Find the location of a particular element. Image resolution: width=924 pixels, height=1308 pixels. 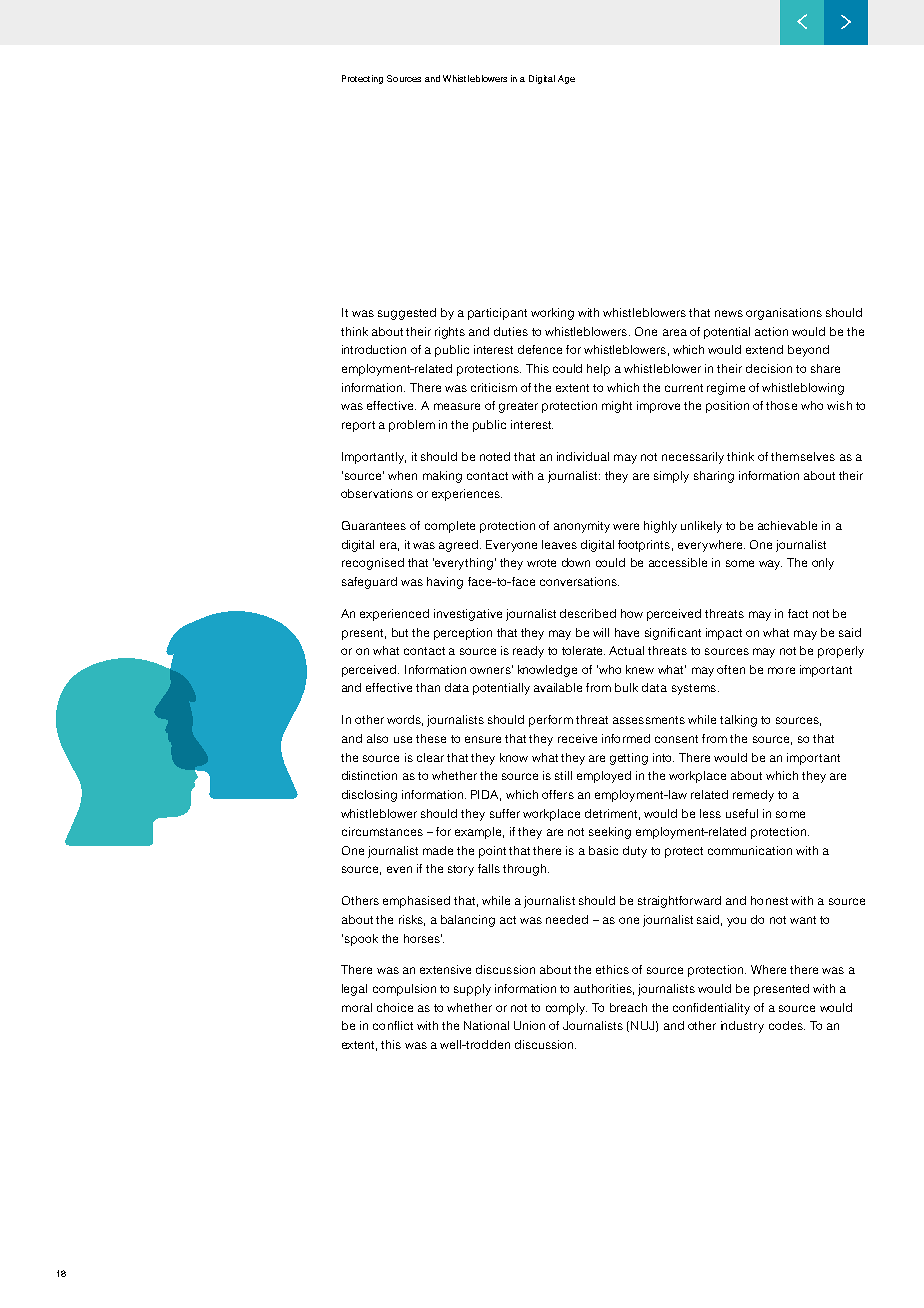

working is located at coordinates (552, 314).
